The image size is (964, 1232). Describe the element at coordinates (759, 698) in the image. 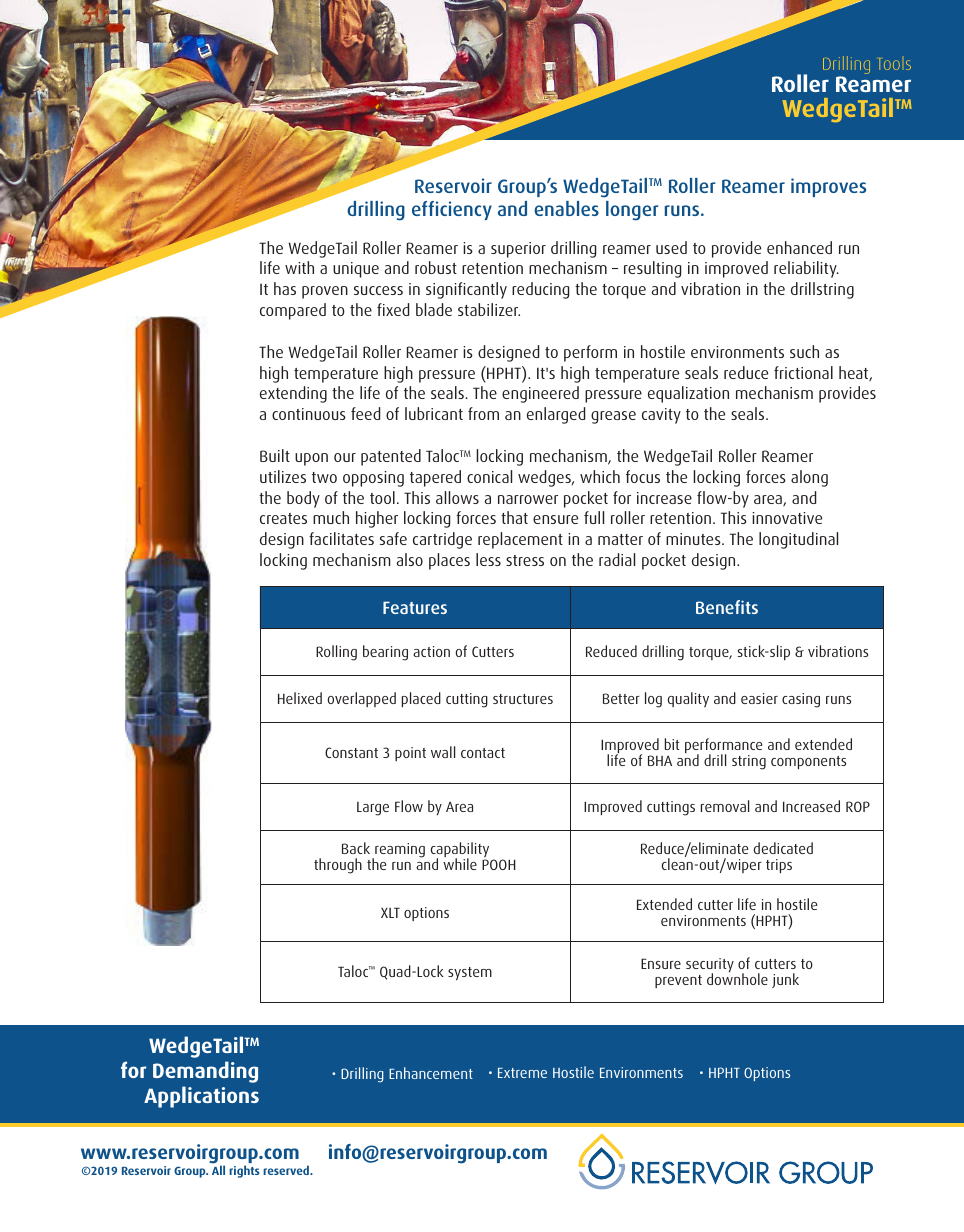

I see `easier` at that location.
